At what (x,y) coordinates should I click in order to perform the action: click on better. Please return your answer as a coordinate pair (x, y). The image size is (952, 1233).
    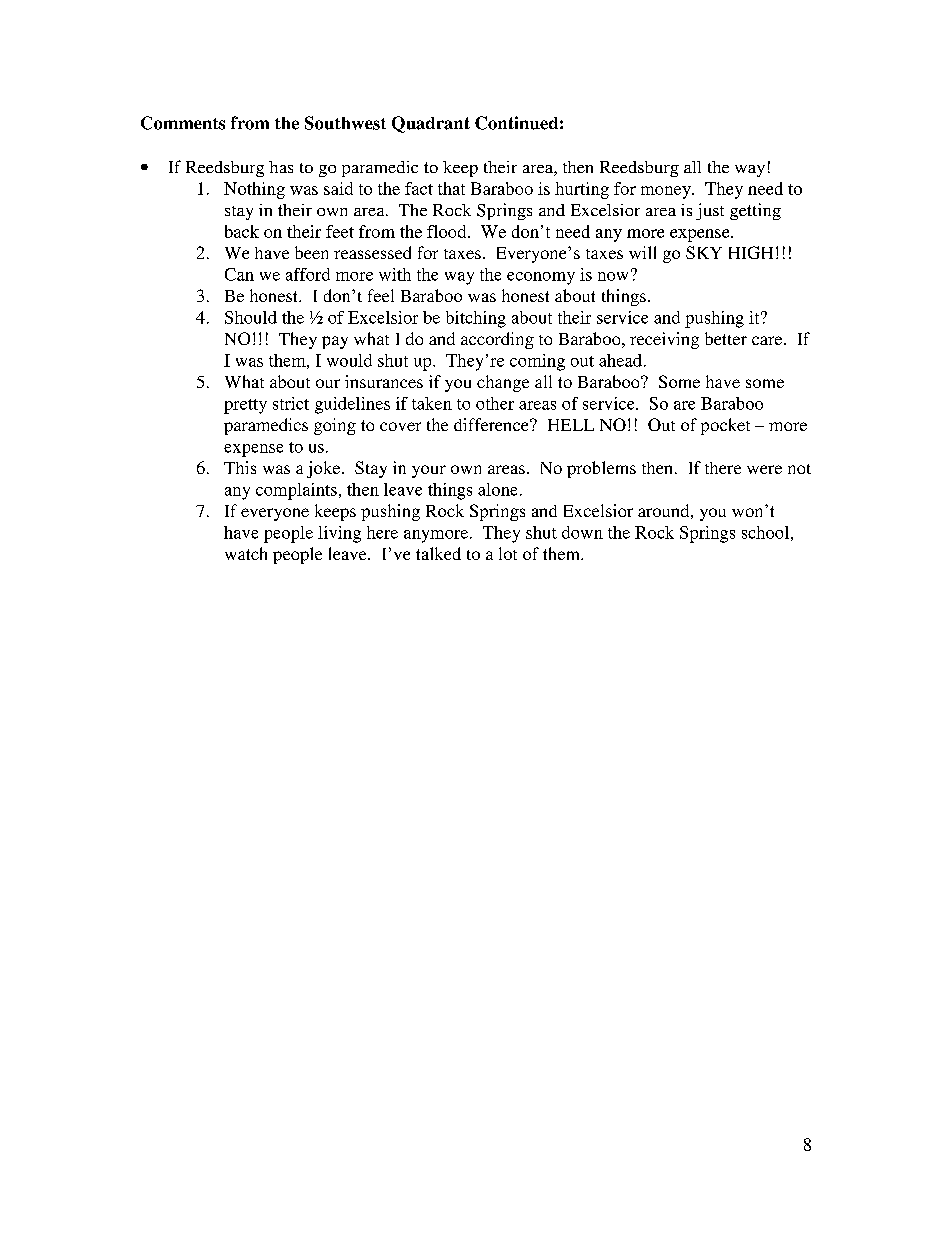
    Looking at the image, I should click on (726, 338).
